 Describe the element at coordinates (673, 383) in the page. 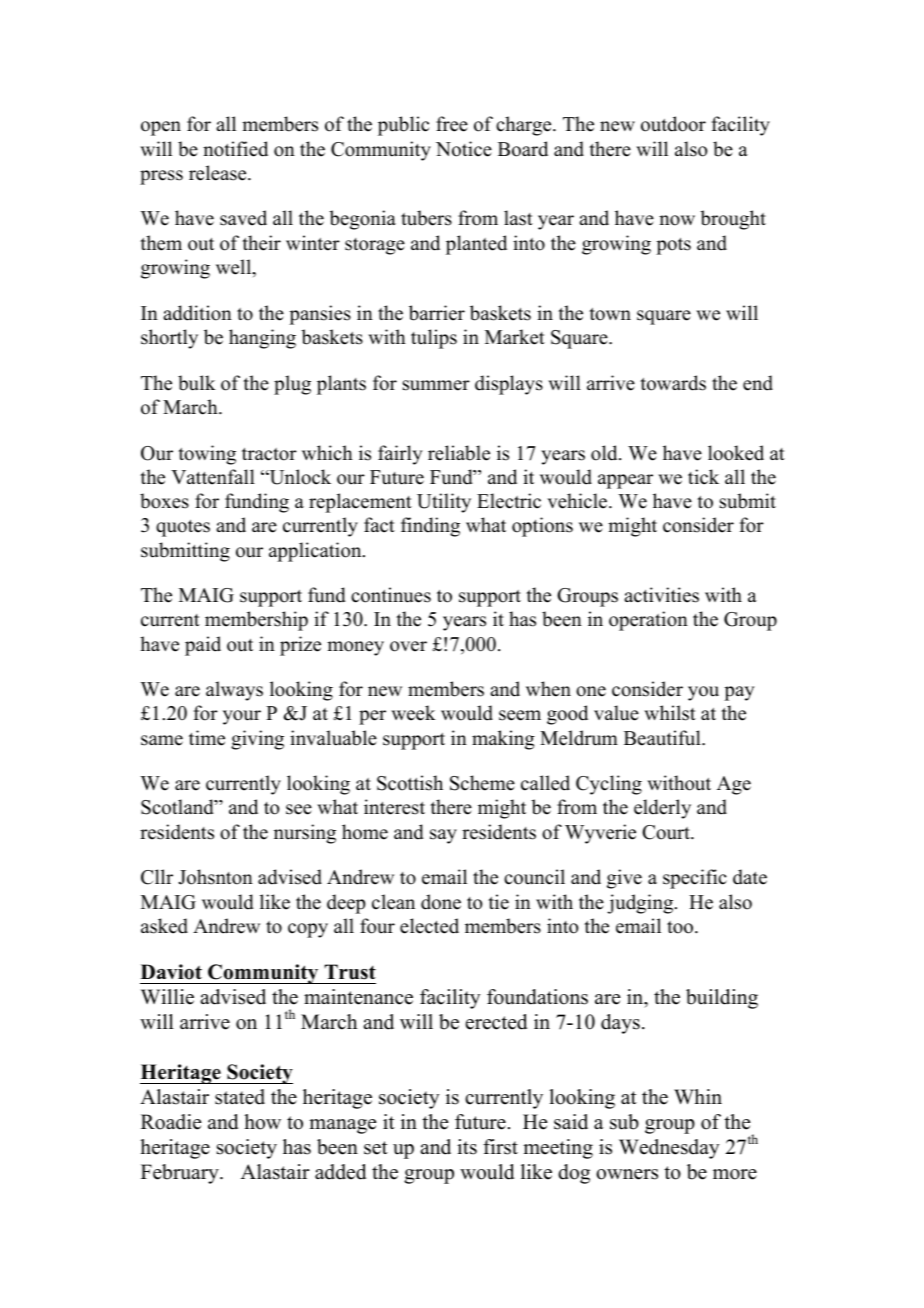

I see `towards` at that location.
